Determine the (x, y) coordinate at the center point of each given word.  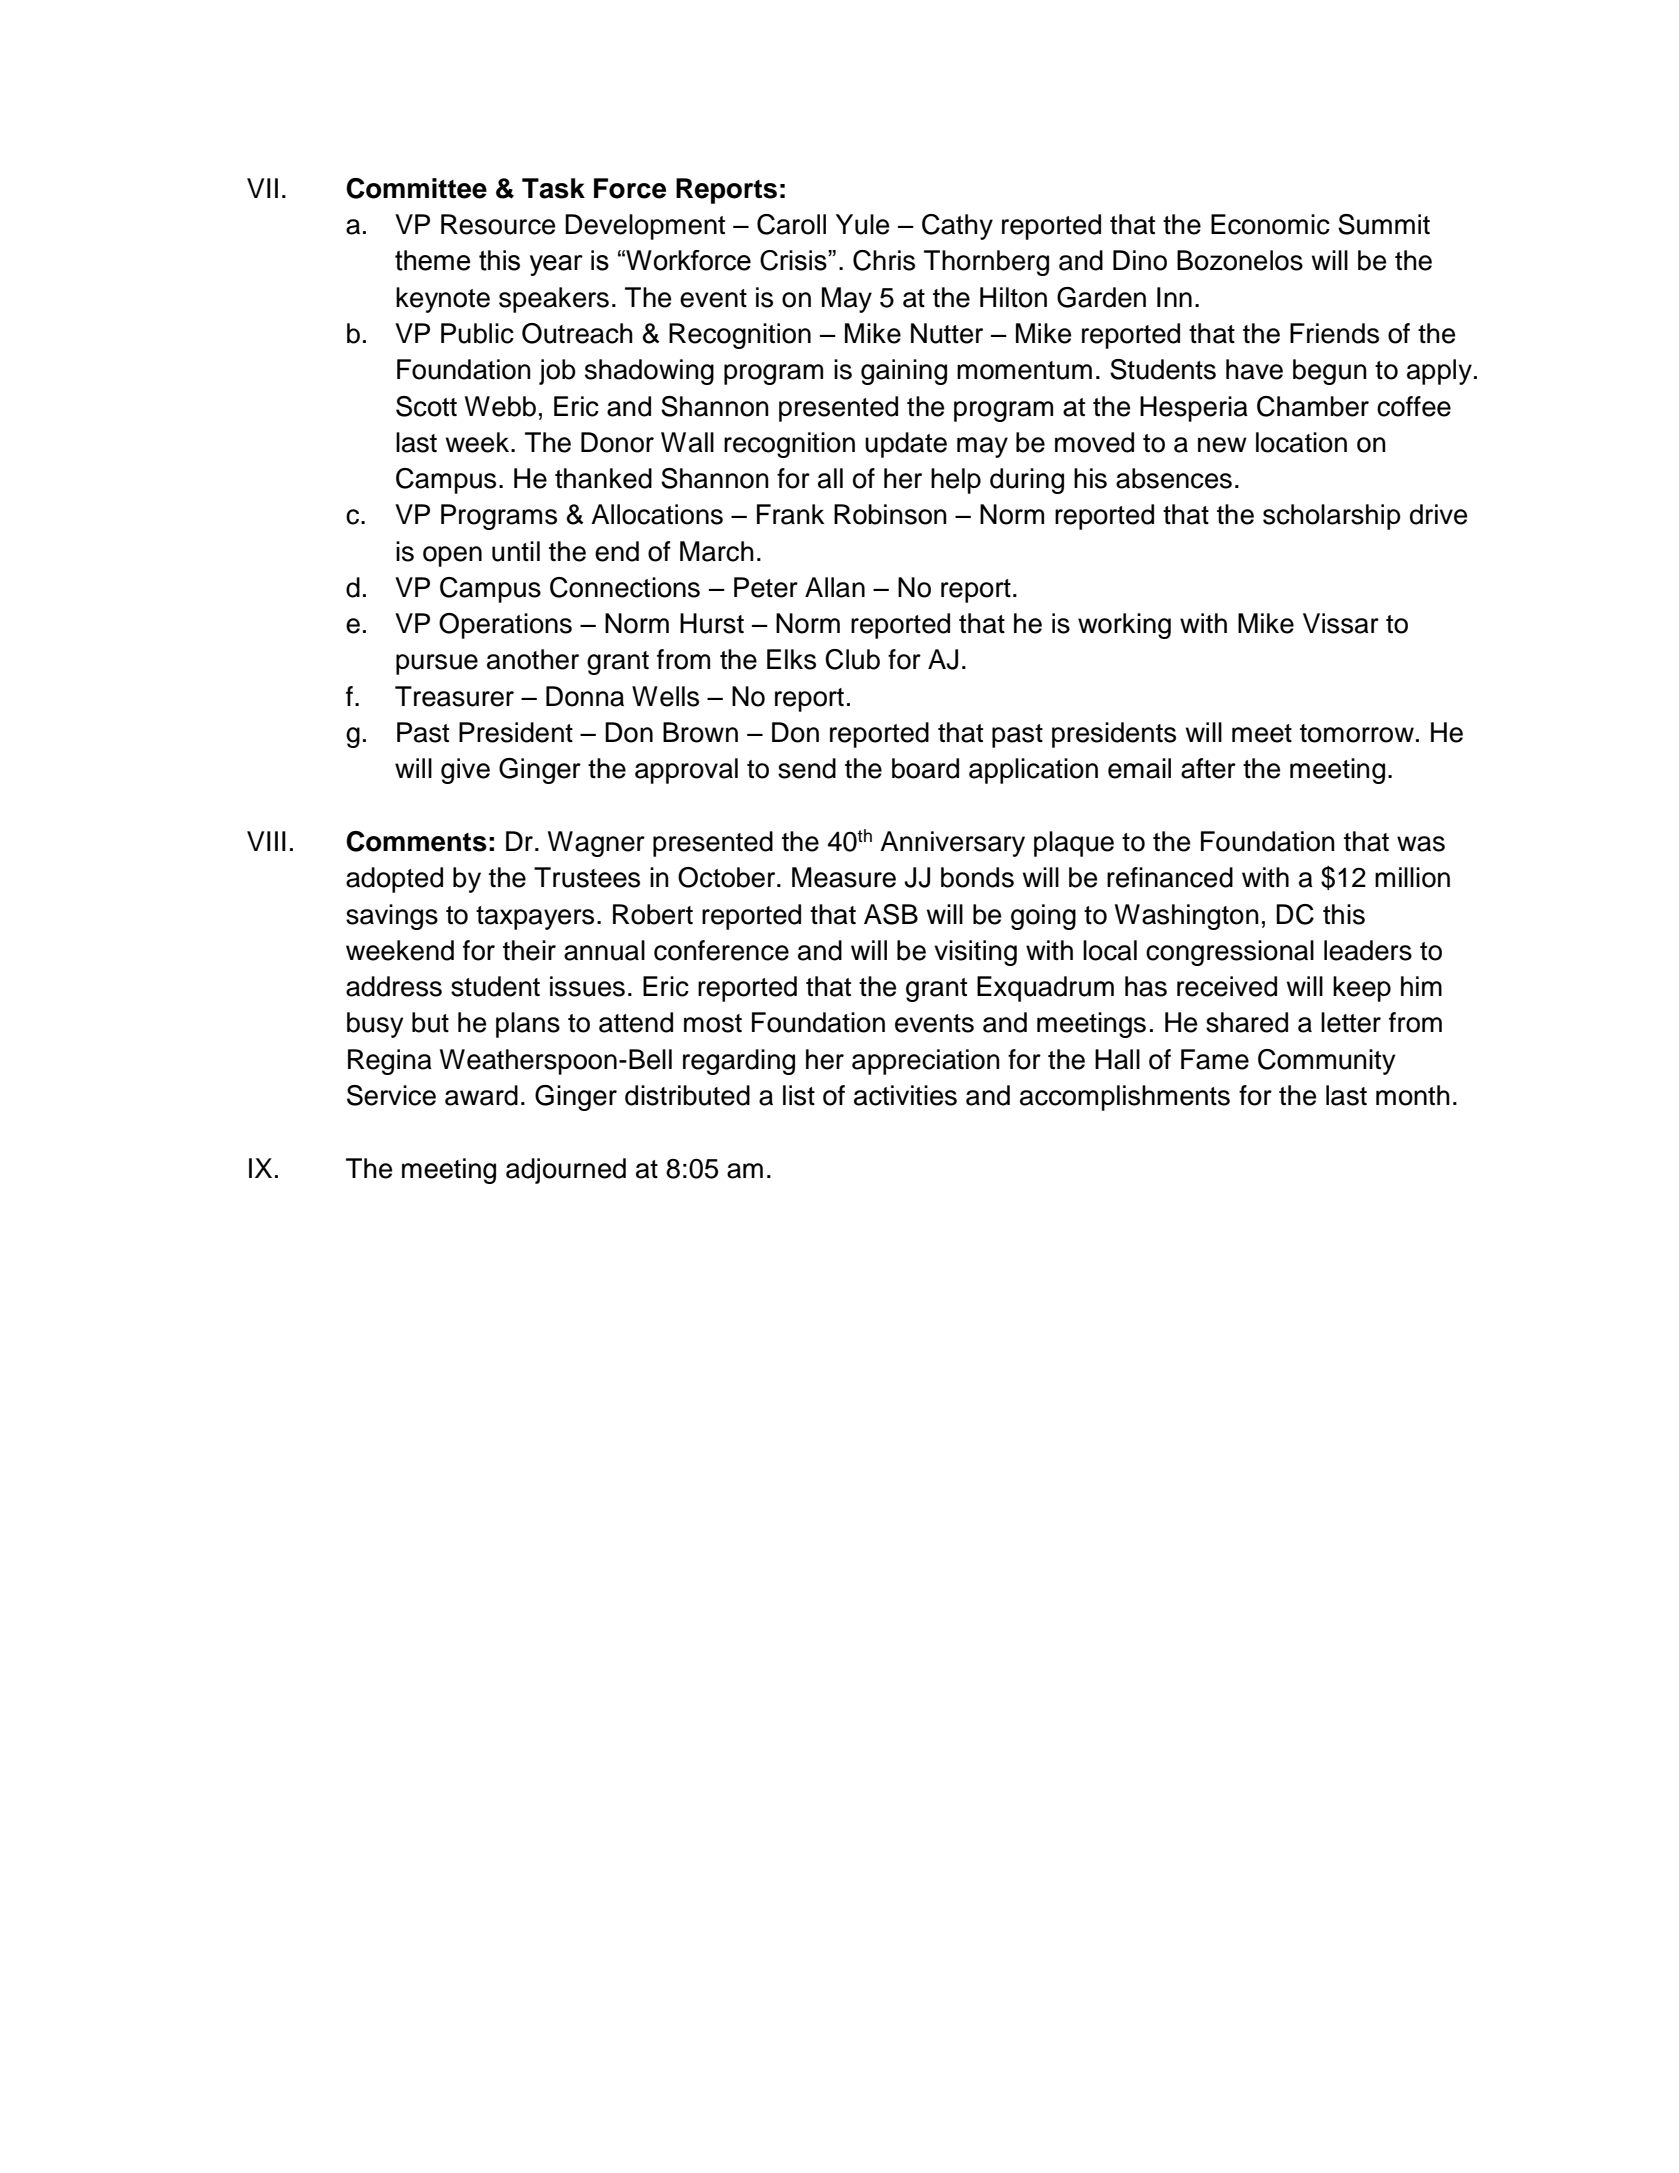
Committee (416, 188)
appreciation (926, 1062)
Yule (862, 224)
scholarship (1332, 517)
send (807, 768)
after (1208, 768)
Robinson (890, 514)
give (465, 771)
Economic (1270, 224)
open (452, 556)
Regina (390, 1062)
